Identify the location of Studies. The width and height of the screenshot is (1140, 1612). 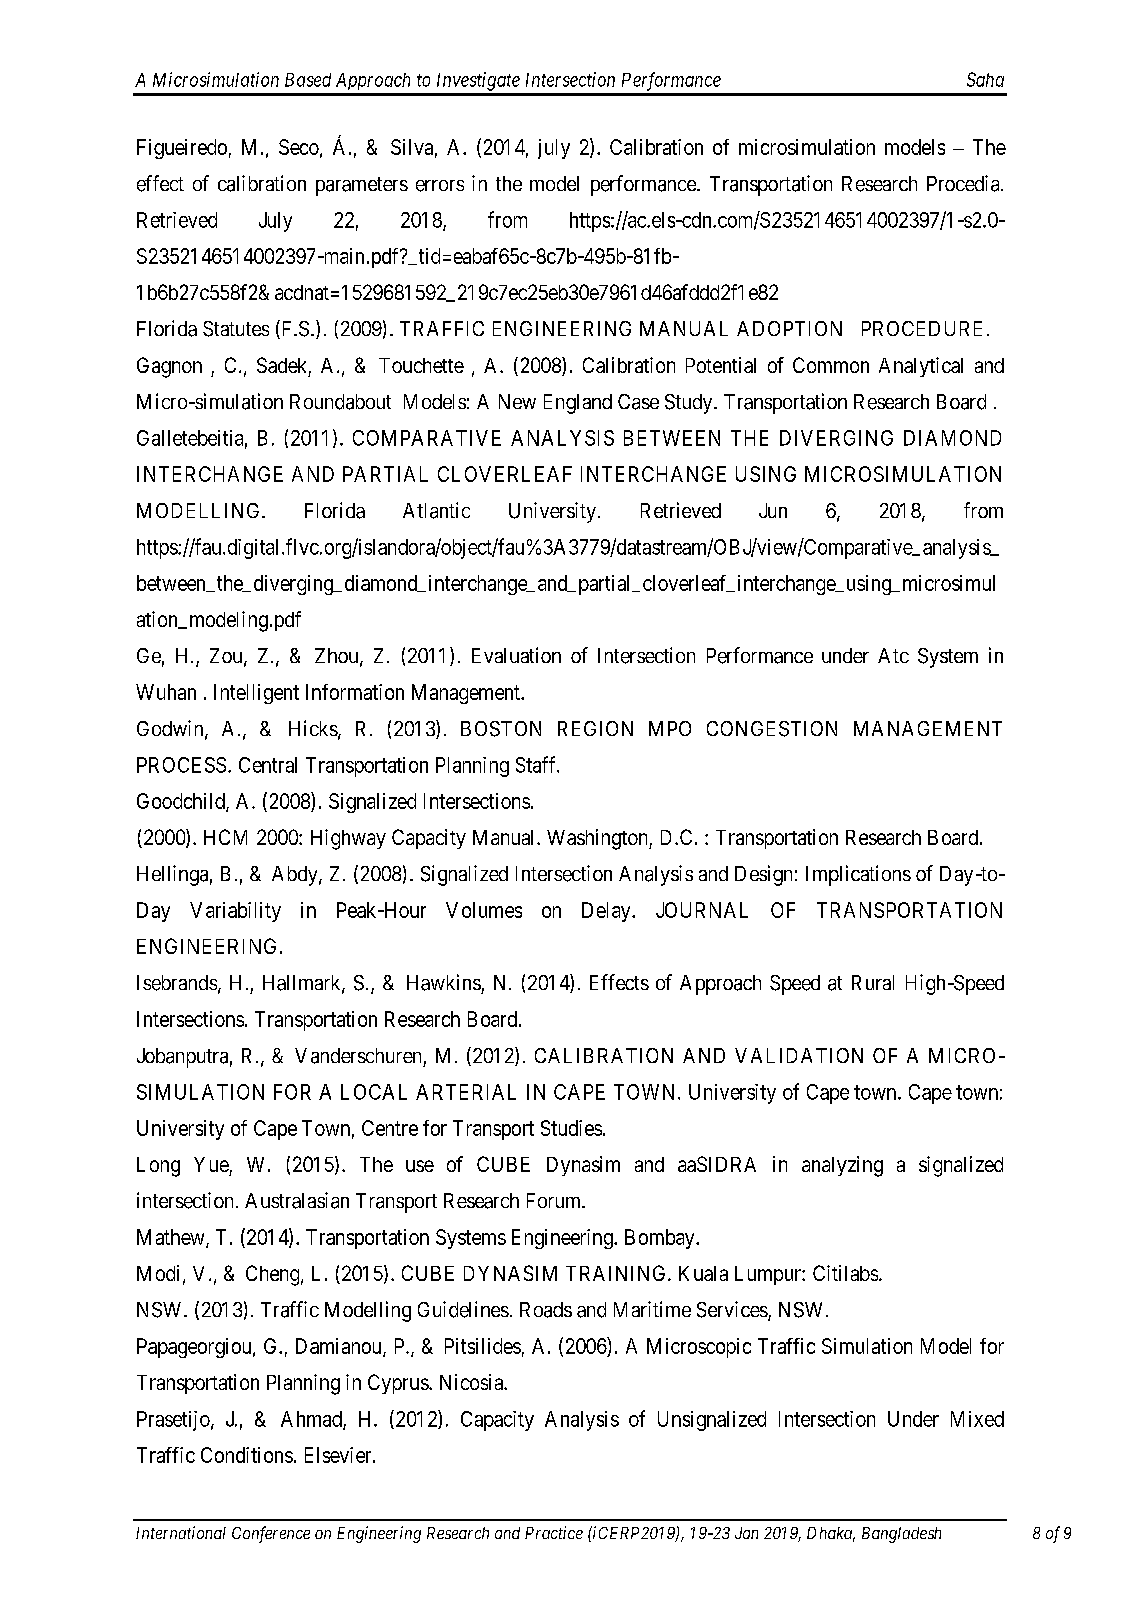
(571, 1128).
